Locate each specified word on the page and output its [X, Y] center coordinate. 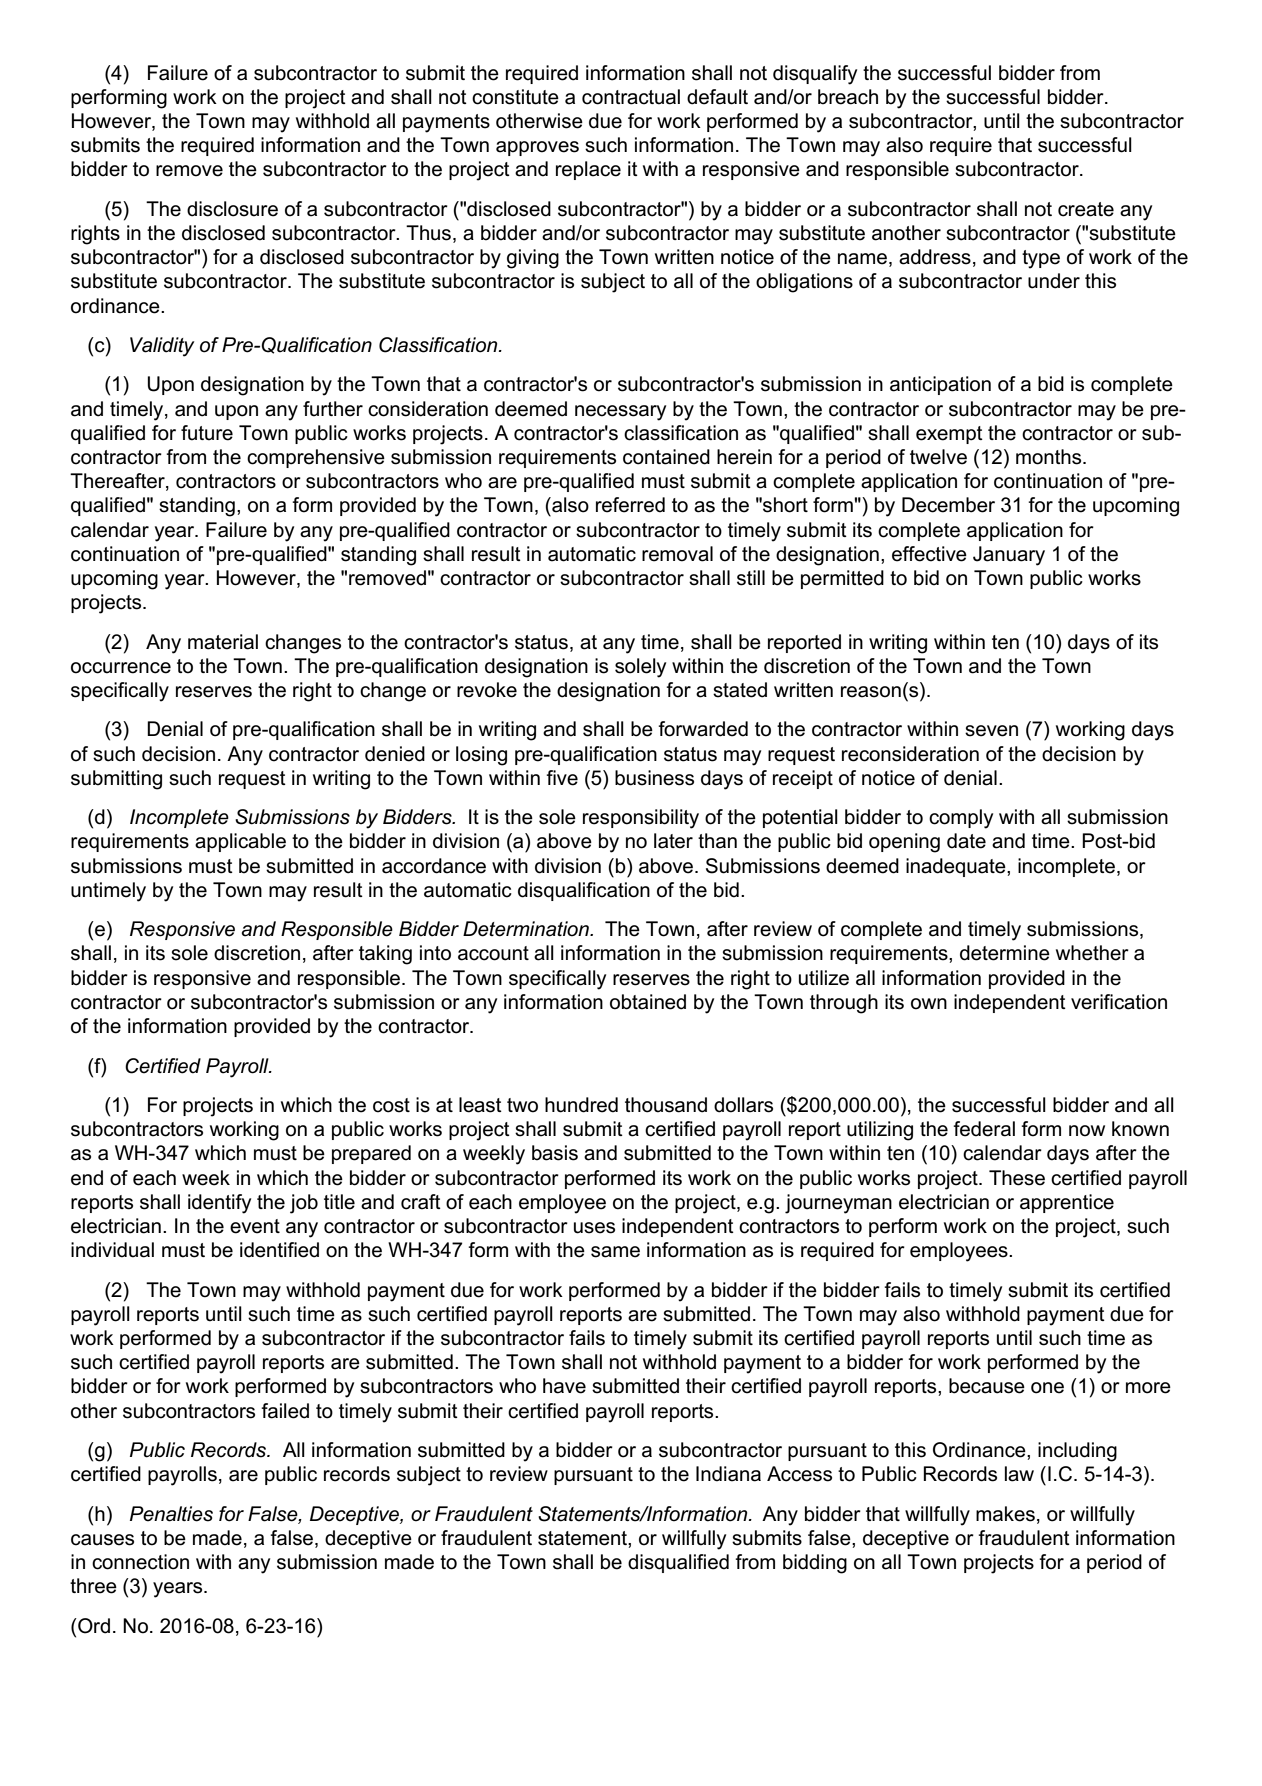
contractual [631, 97]
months [1050, 457]
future [207, 433]
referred [630, 505]
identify [219, 1204]
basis [555, 1153]
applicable [240, 842]
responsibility [641, 819]
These [1017, 1178]
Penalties [171, 1514]
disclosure [232, 209]
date [966, 841]
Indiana [728, 1474]
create [1086, 209]
